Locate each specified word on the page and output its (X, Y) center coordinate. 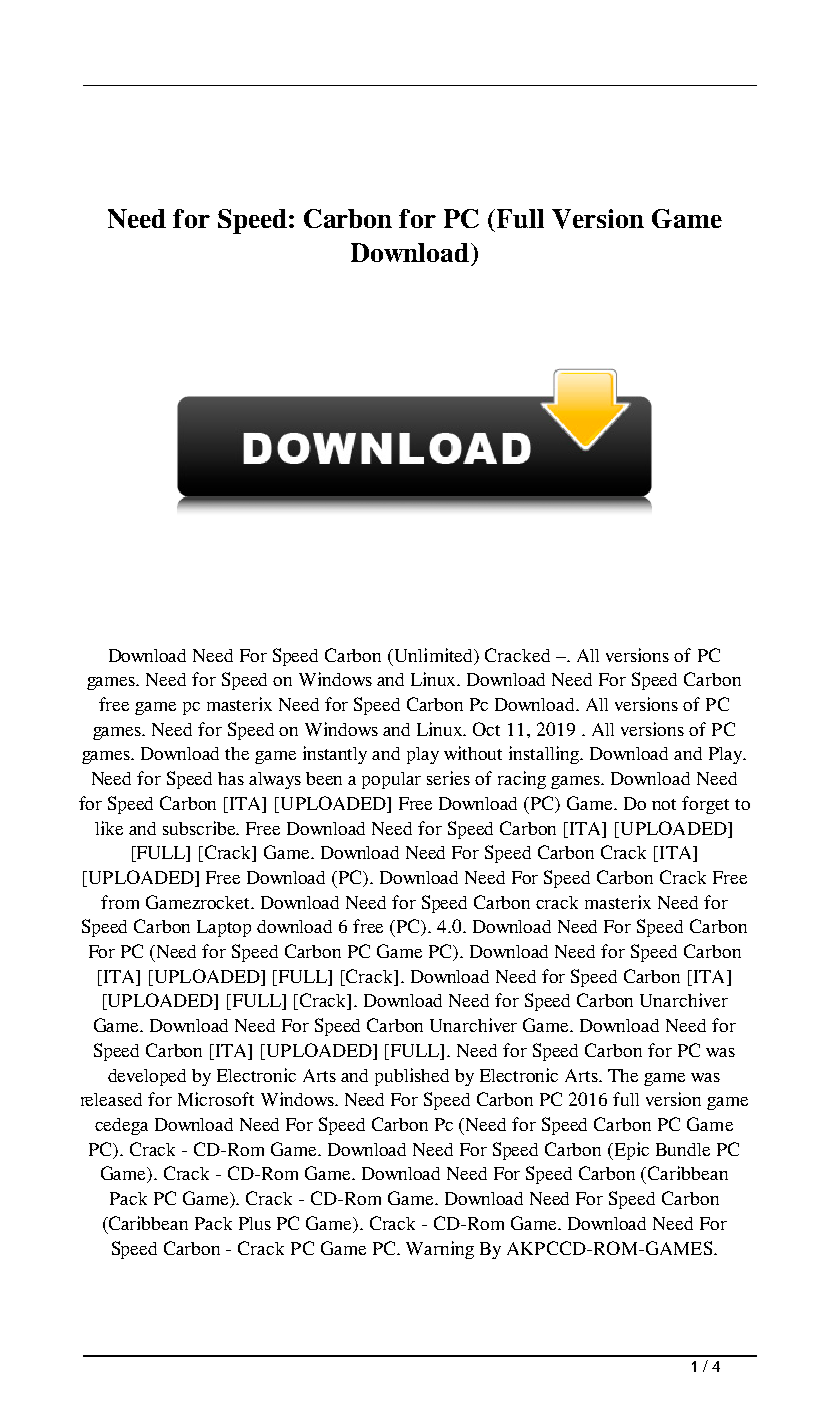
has (231, 778)
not (664, 804)
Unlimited (434, 656)
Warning (440, 1250)
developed (147, 1077)
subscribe (201, 828)
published (412, 1077)
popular (391, 780)
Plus (255, 1223)
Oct (486, 729)
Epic (630, 1151)
